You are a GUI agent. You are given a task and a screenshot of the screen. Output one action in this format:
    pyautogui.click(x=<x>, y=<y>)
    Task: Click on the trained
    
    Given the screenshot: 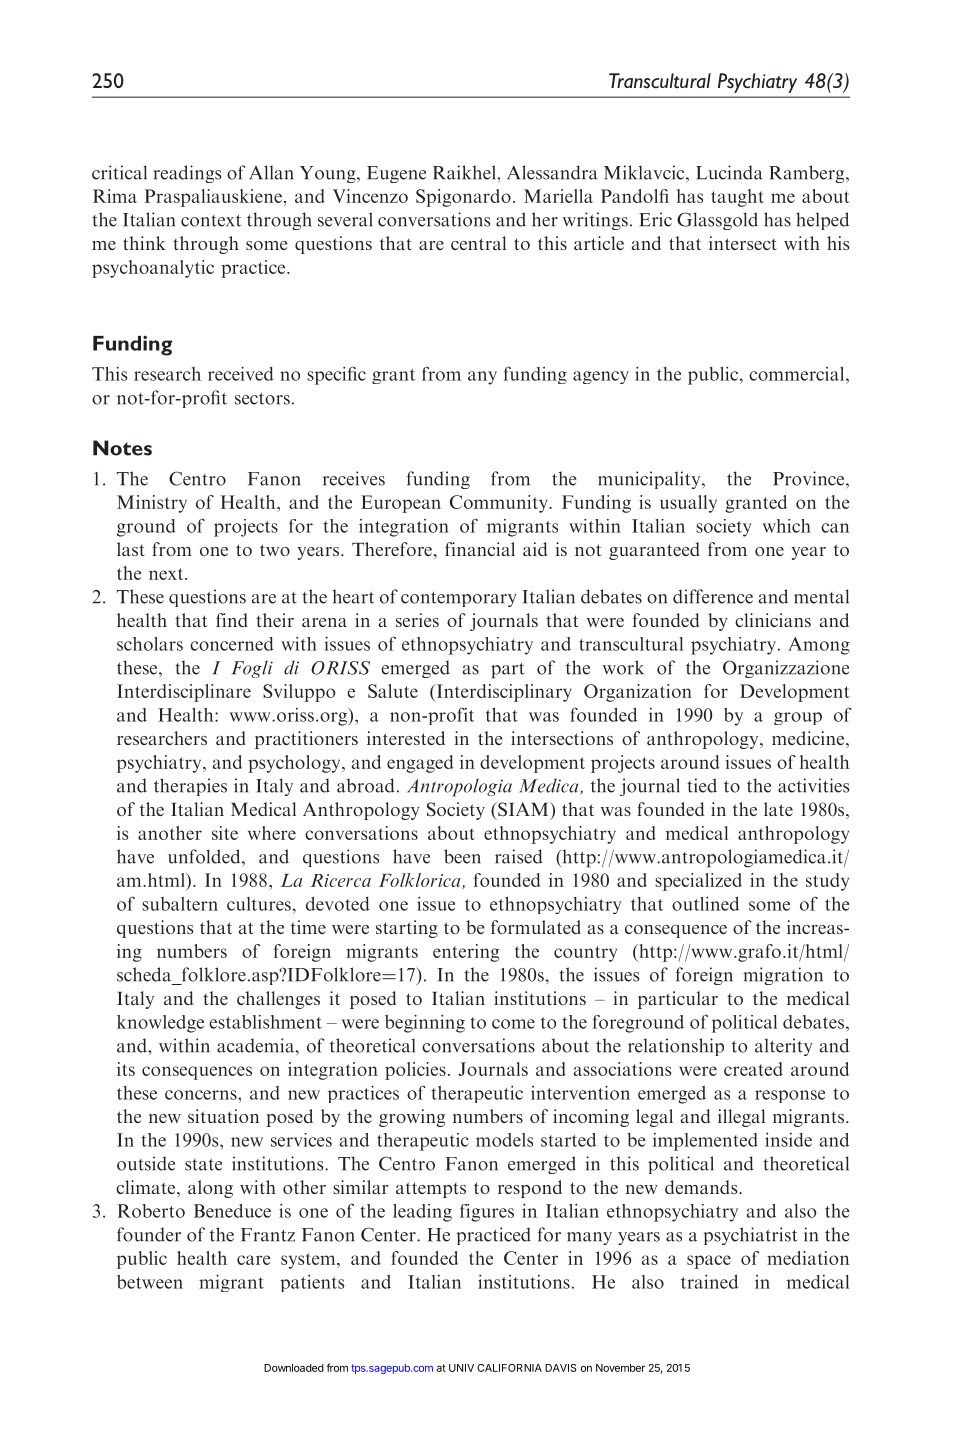 What is the action you would take?
    pyautogui.click(x=709, y=1282)
